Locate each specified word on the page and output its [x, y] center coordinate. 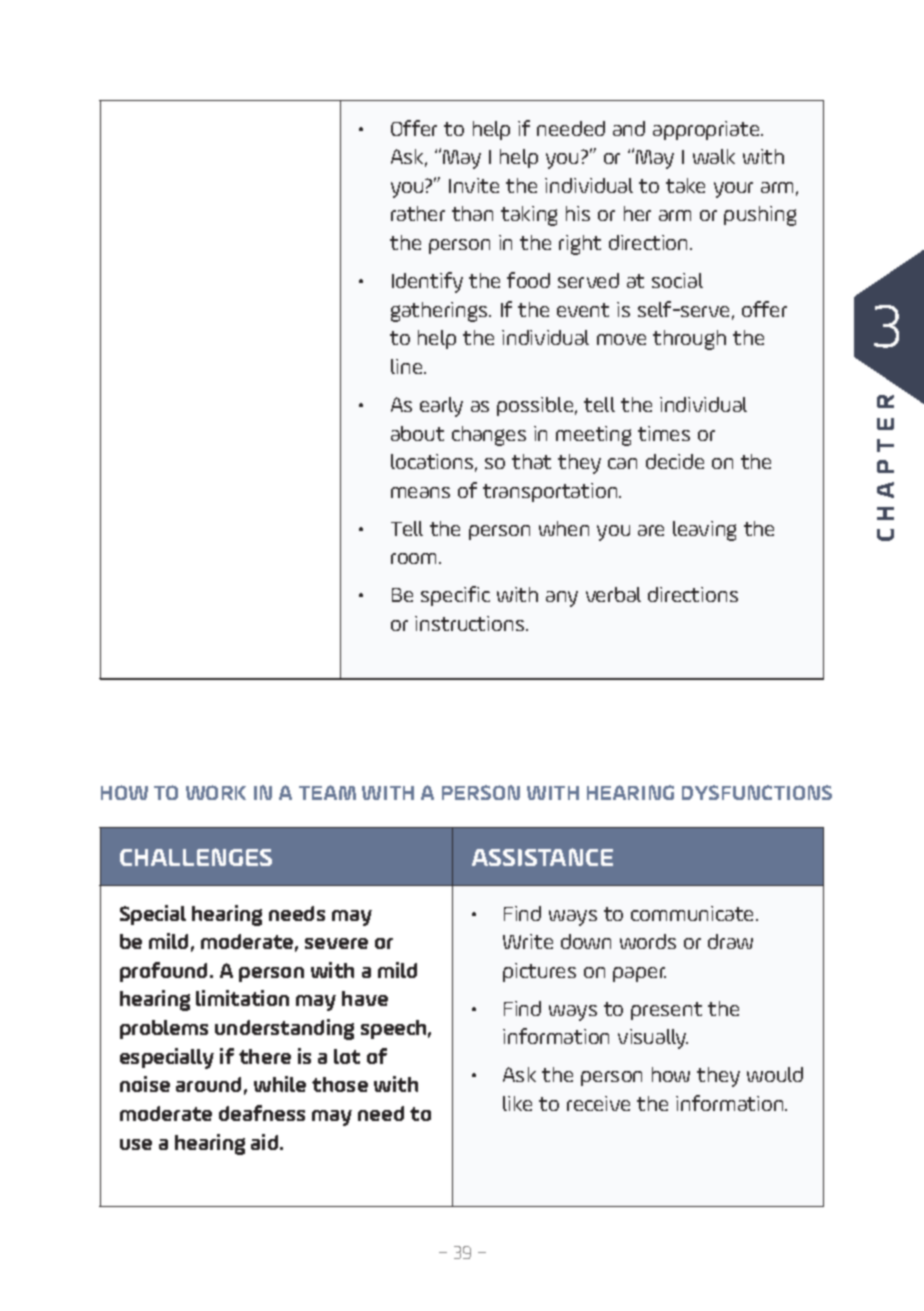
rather [418, 213]
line [408, 366]
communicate [694, 913]
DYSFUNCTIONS [757, 792]
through [689, 340]
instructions [469, 623]
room [415, 558]
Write [528, 941]
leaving [704, 531]
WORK [216, 792]
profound [165, 972]
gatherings [440, 312]
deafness [262, 1113]
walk [714, 156]
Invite [474, 185]
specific [455, 596]
